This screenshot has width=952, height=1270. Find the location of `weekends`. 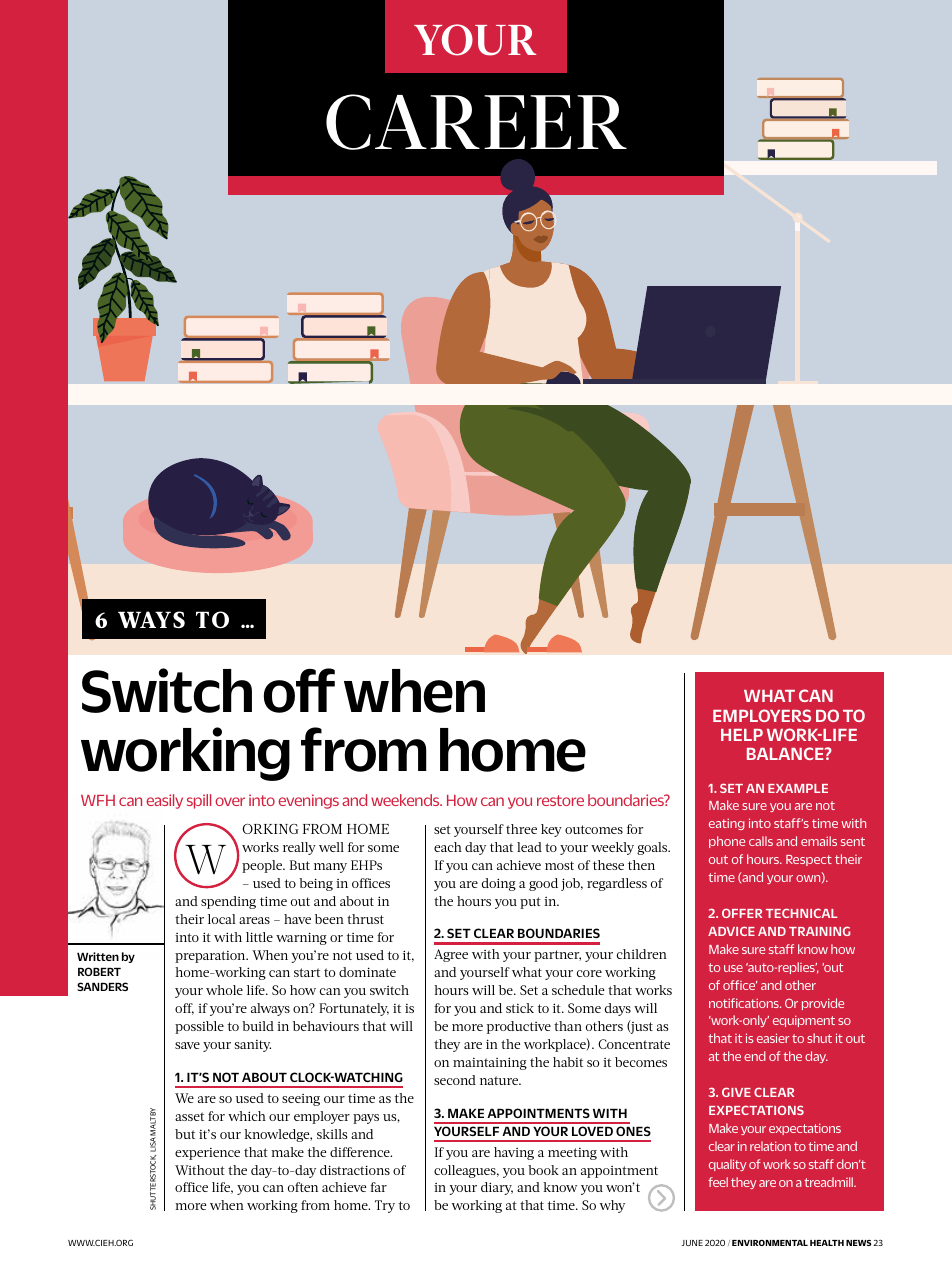

weekends is located at coordinates (406, 800).
